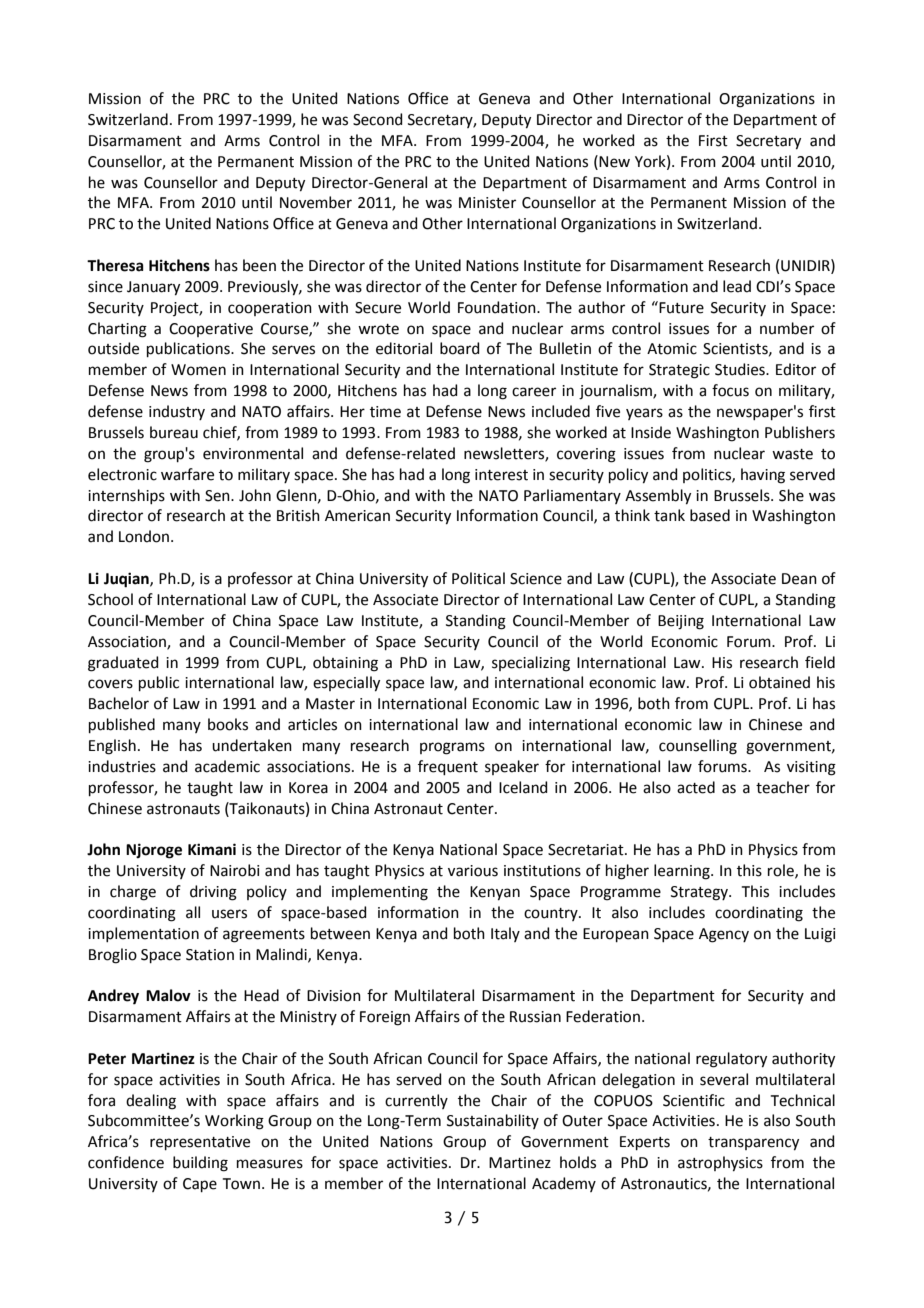  Describe the element at coordinates (487, 203) in the document. I see `Minister` at that location.
